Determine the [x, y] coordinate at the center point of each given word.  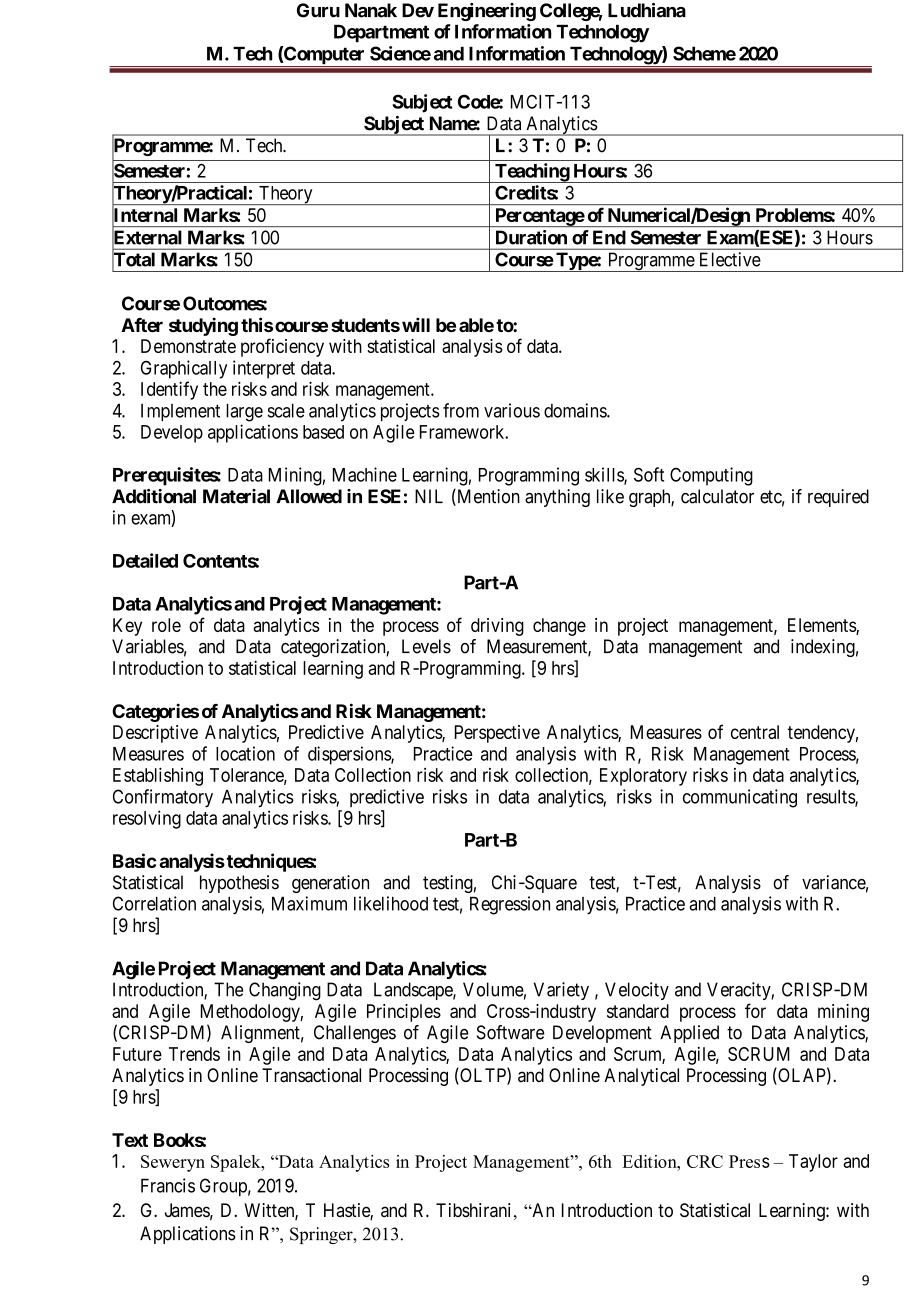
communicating [740, 798]
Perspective [497, 734]
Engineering [487, 12]
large [244, 413]
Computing [711, 476]
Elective [730, 259]
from [461, 410]
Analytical [641, 1077]
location [245, 753]
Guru [318, 10]
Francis [168, 1185]
